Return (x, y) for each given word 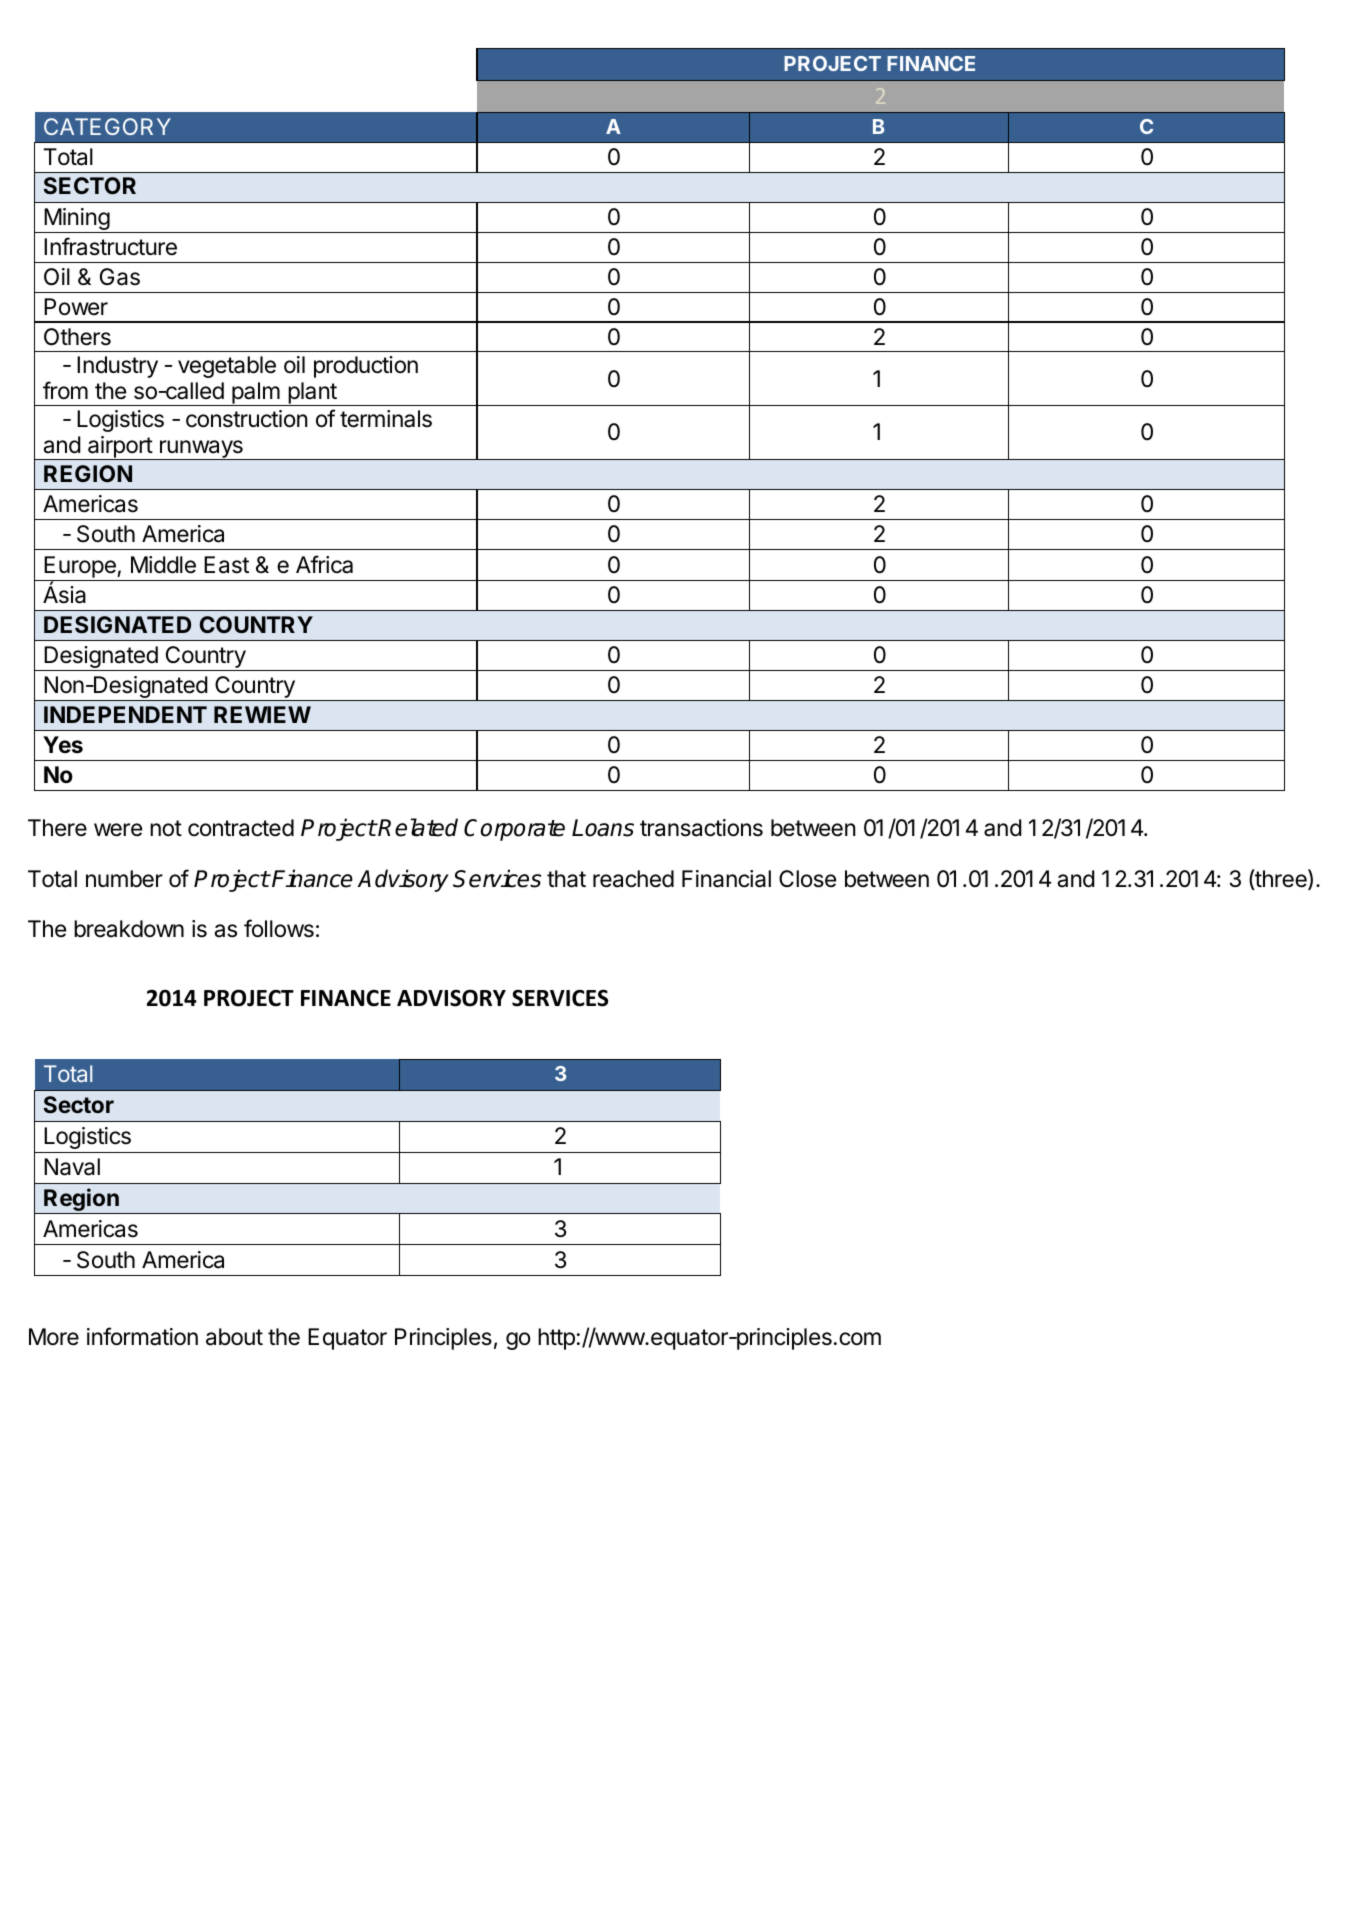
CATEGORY (107, 126)
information (142, 1336)
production (366, 367)
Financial (726, 879)
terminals (386, 419)
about (234, 1337)
